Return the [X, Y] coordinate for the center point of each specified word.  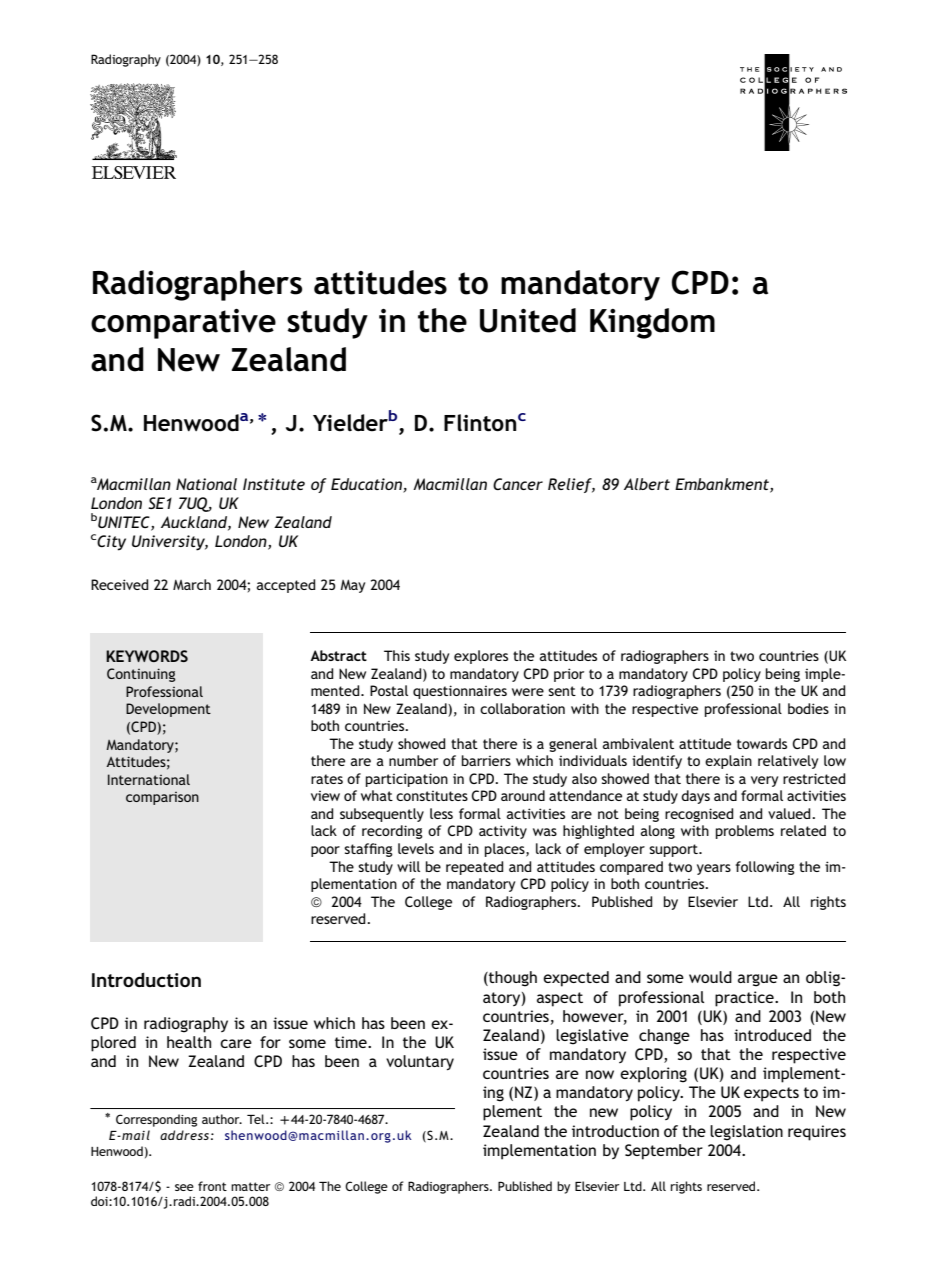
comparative [183, 324]
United [528, 320]
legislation [746, 1133]
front [212, 1186]
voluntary [420, 1062]
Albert [647, 484]
